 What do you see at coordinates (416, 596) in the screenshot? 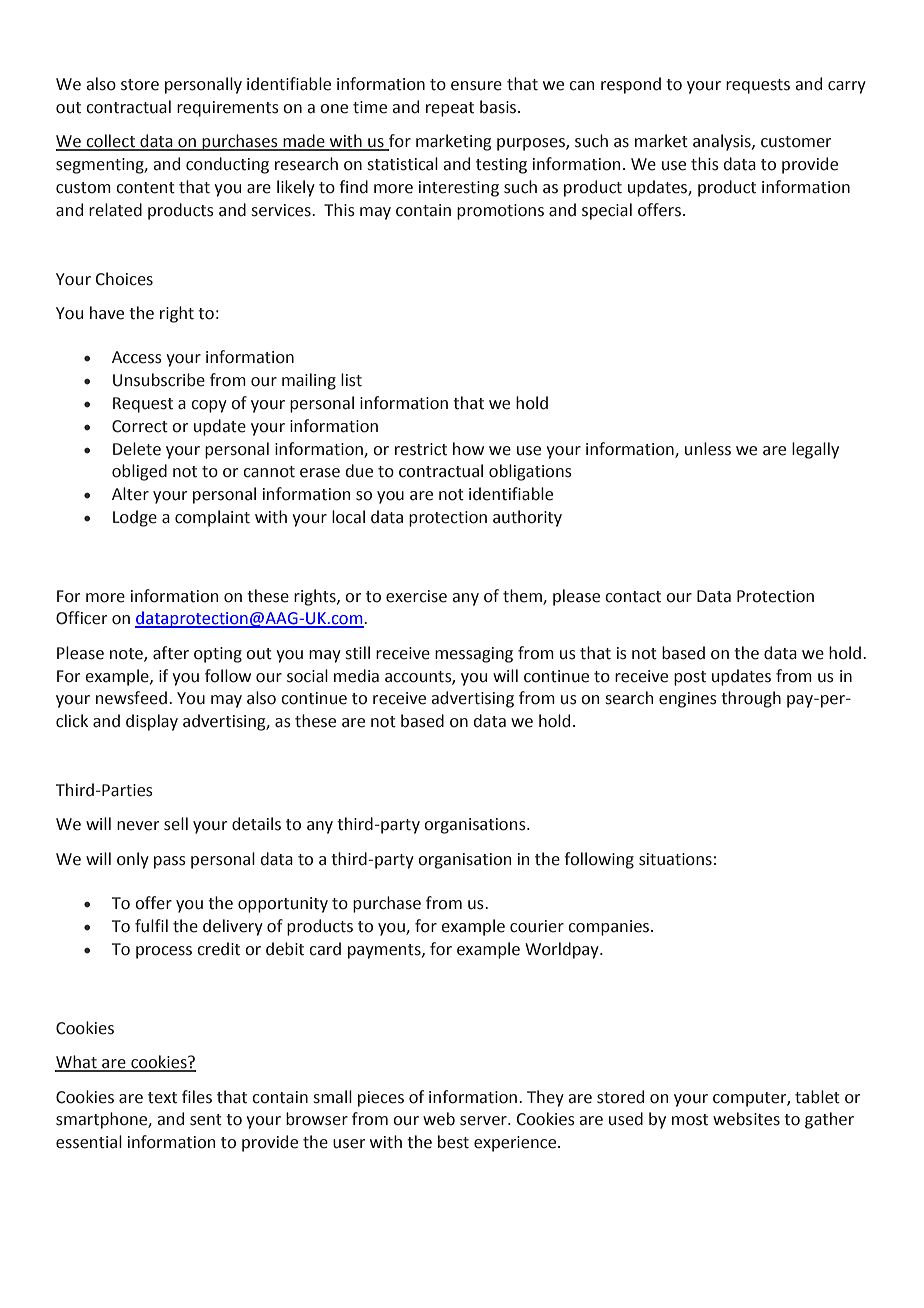
I see `exercise` at bounding box center [416, 596].
